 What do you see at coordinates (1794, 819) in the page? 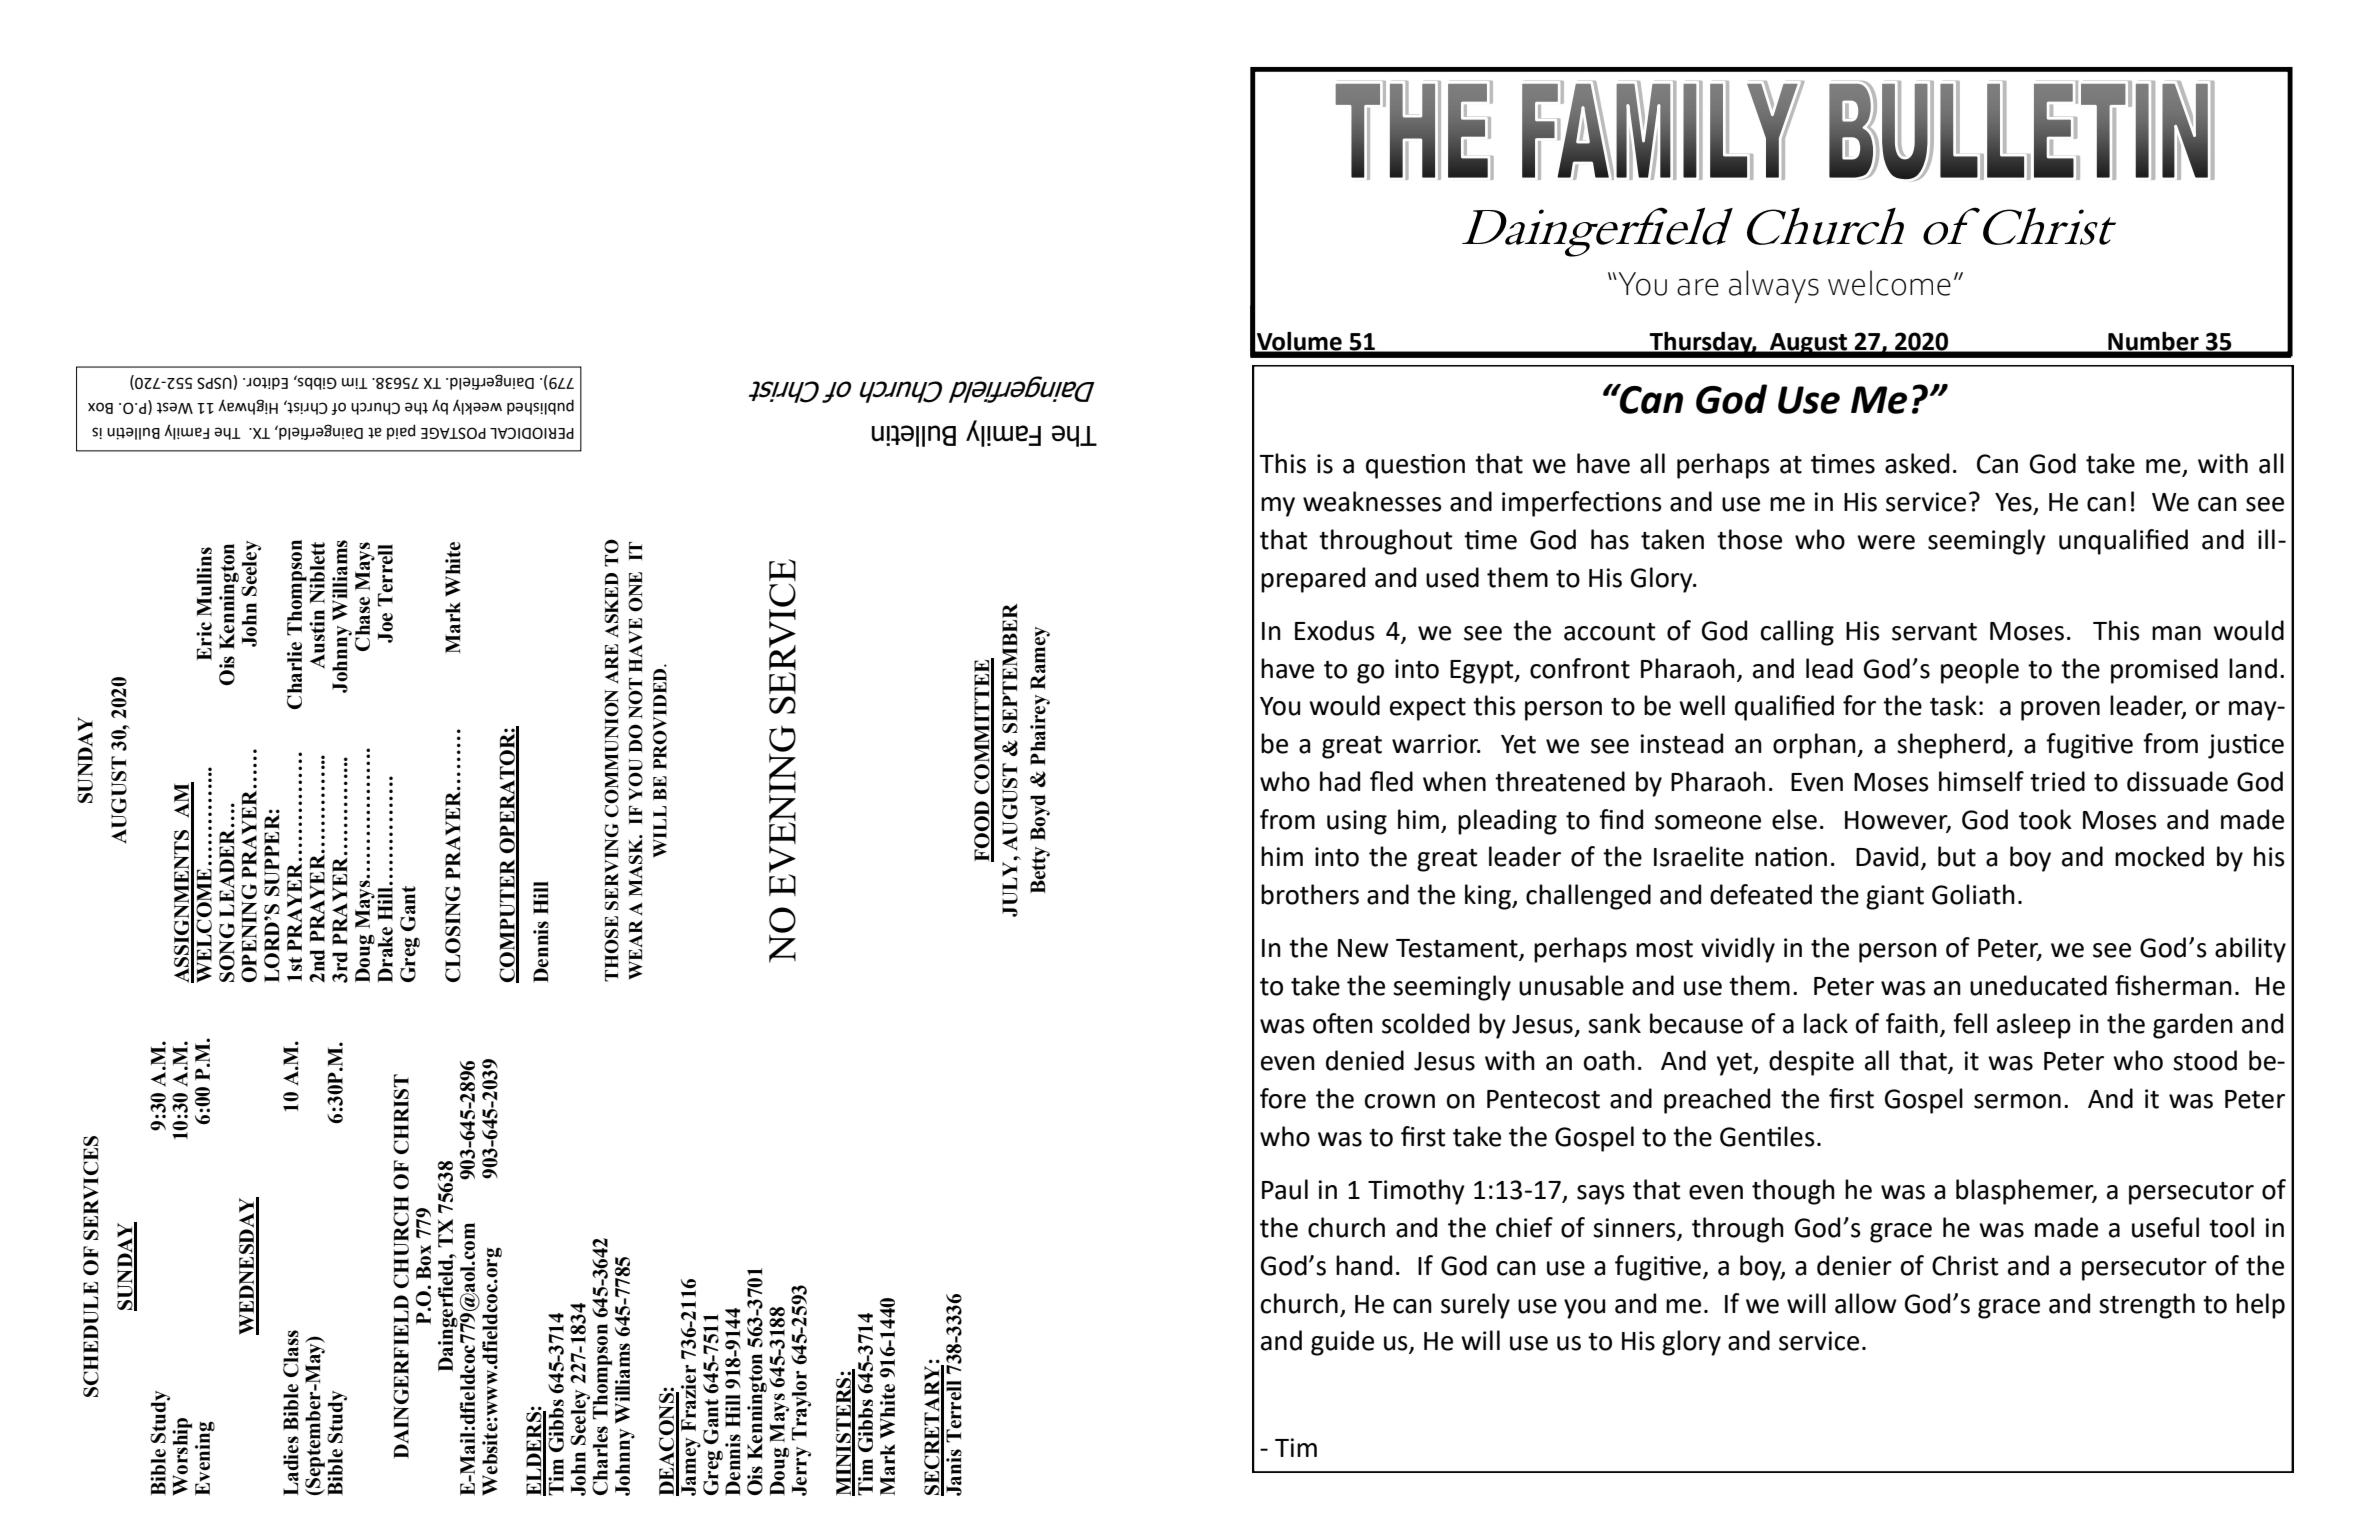
I see `else` at bounding box center [1794, 819].
